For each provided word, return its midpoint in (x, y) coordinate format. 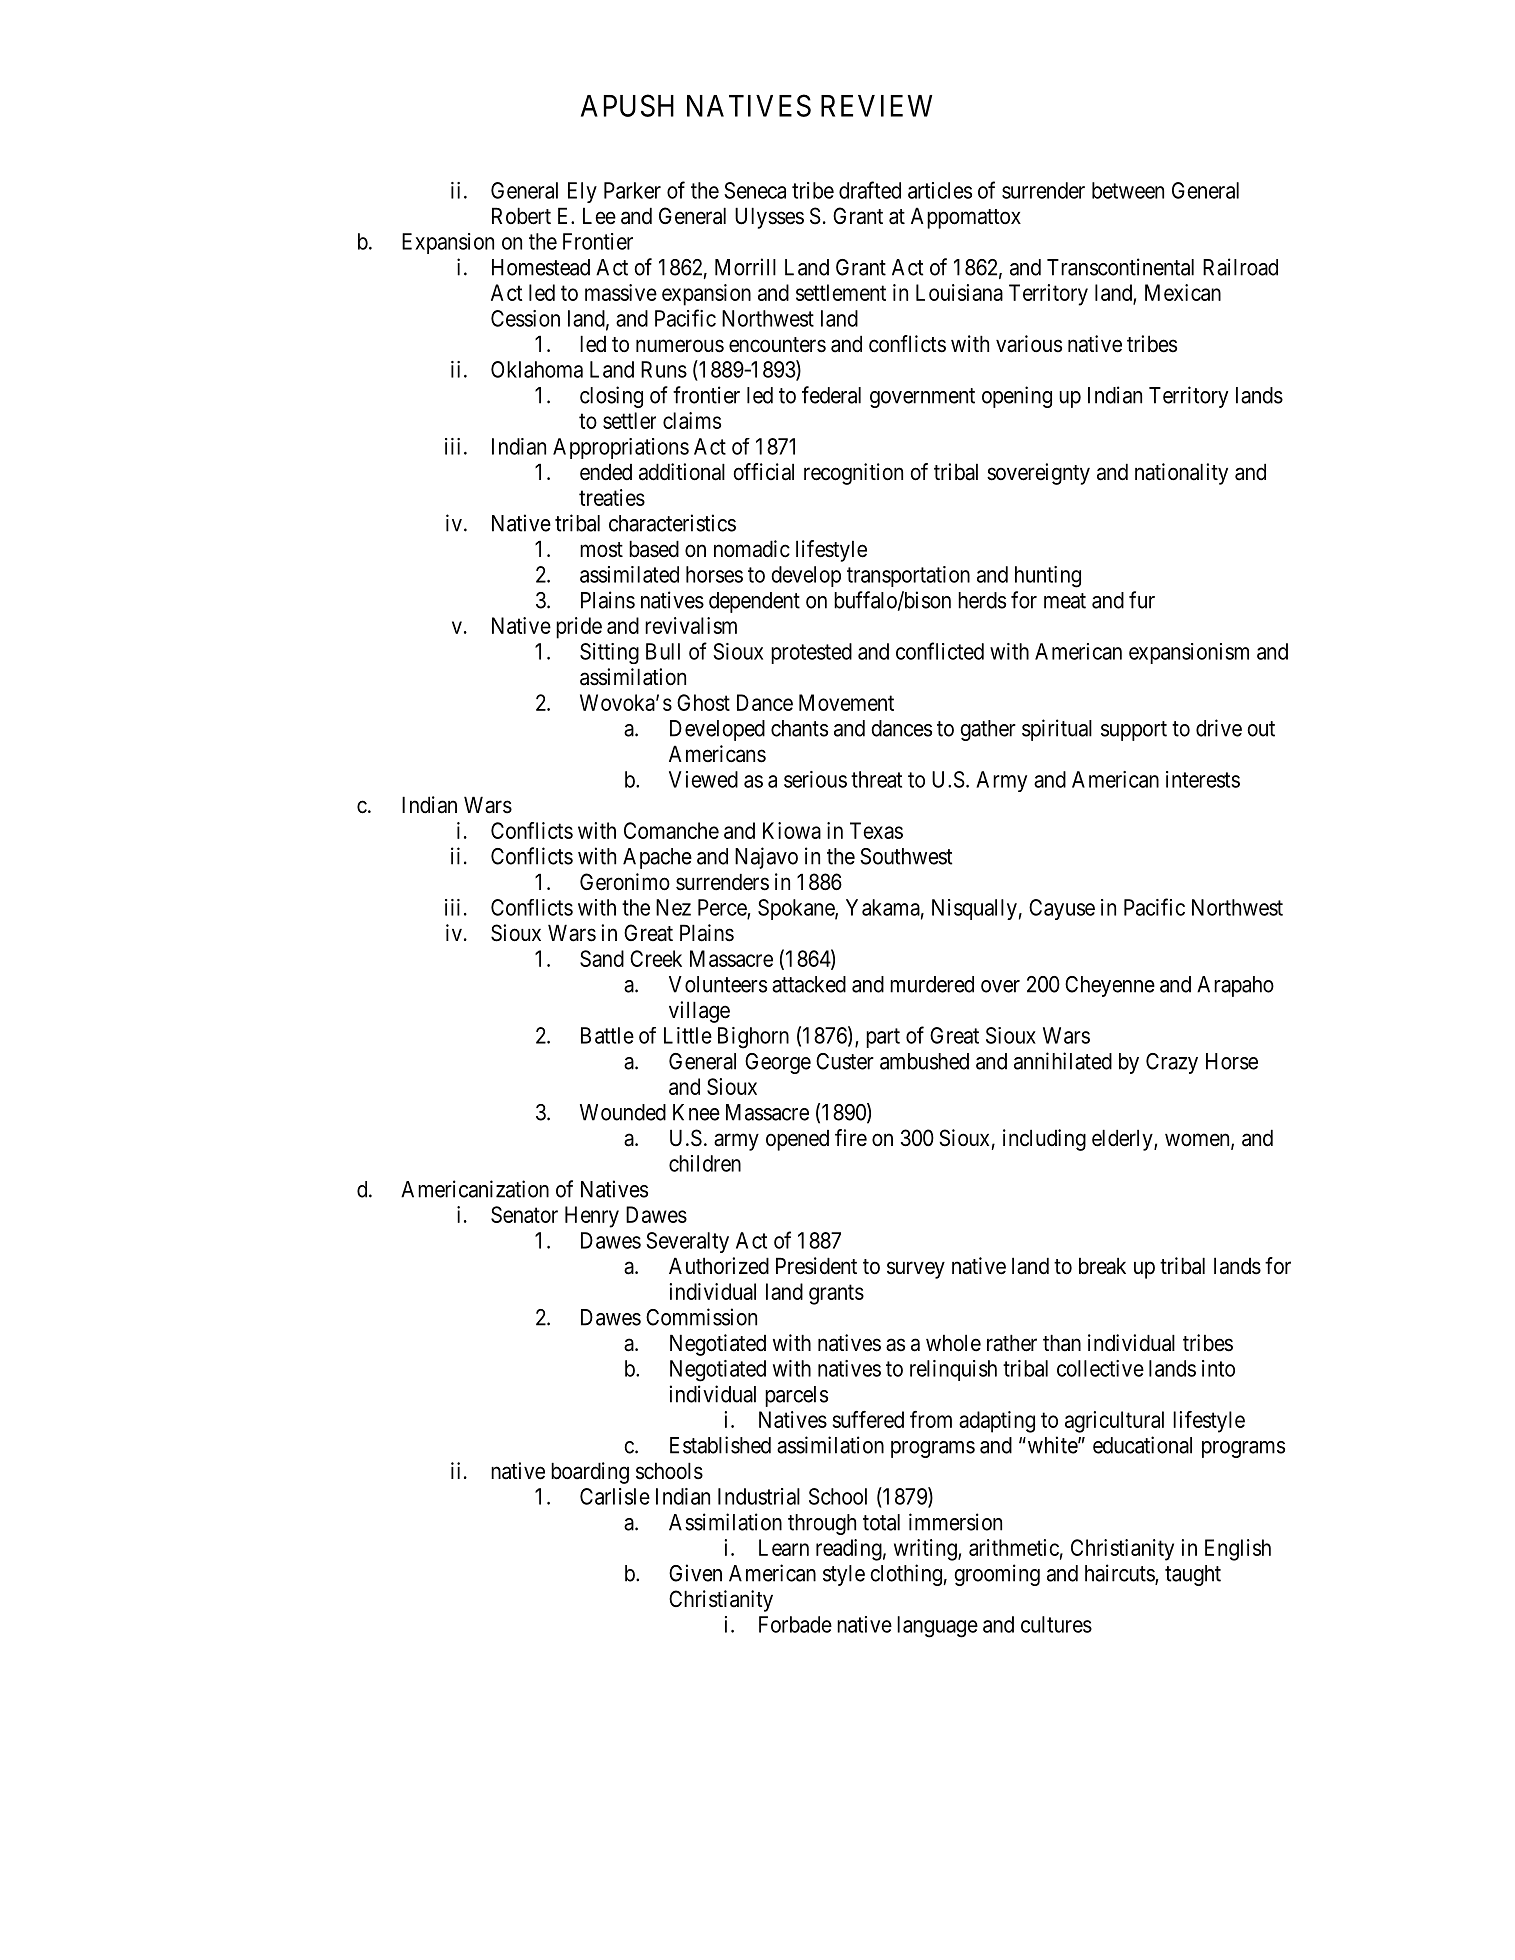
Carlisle (615, 1496)
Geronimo (625, 882)
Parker (632, 190)
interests (1203, 779)
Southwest (906, 856)
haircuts (1120, 1574)
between (1128, 190)
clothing (906, 1575)
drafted (870, 190)
